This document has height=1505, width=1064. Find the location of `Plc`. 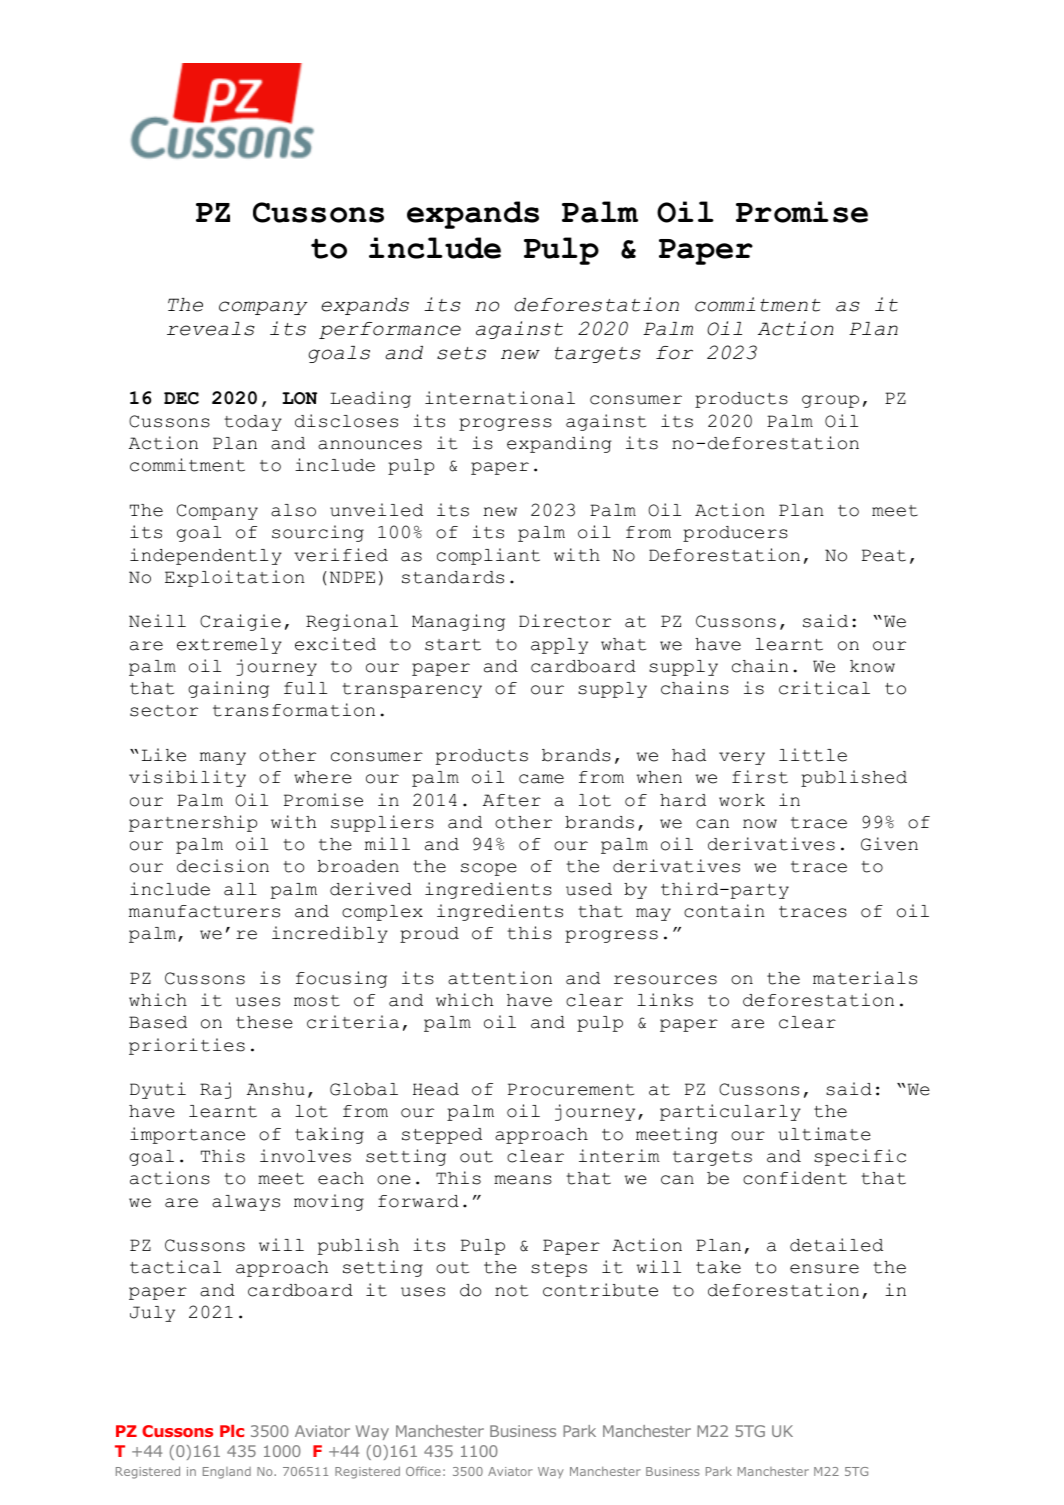

Plc is located at coordinates (232, 1431).
